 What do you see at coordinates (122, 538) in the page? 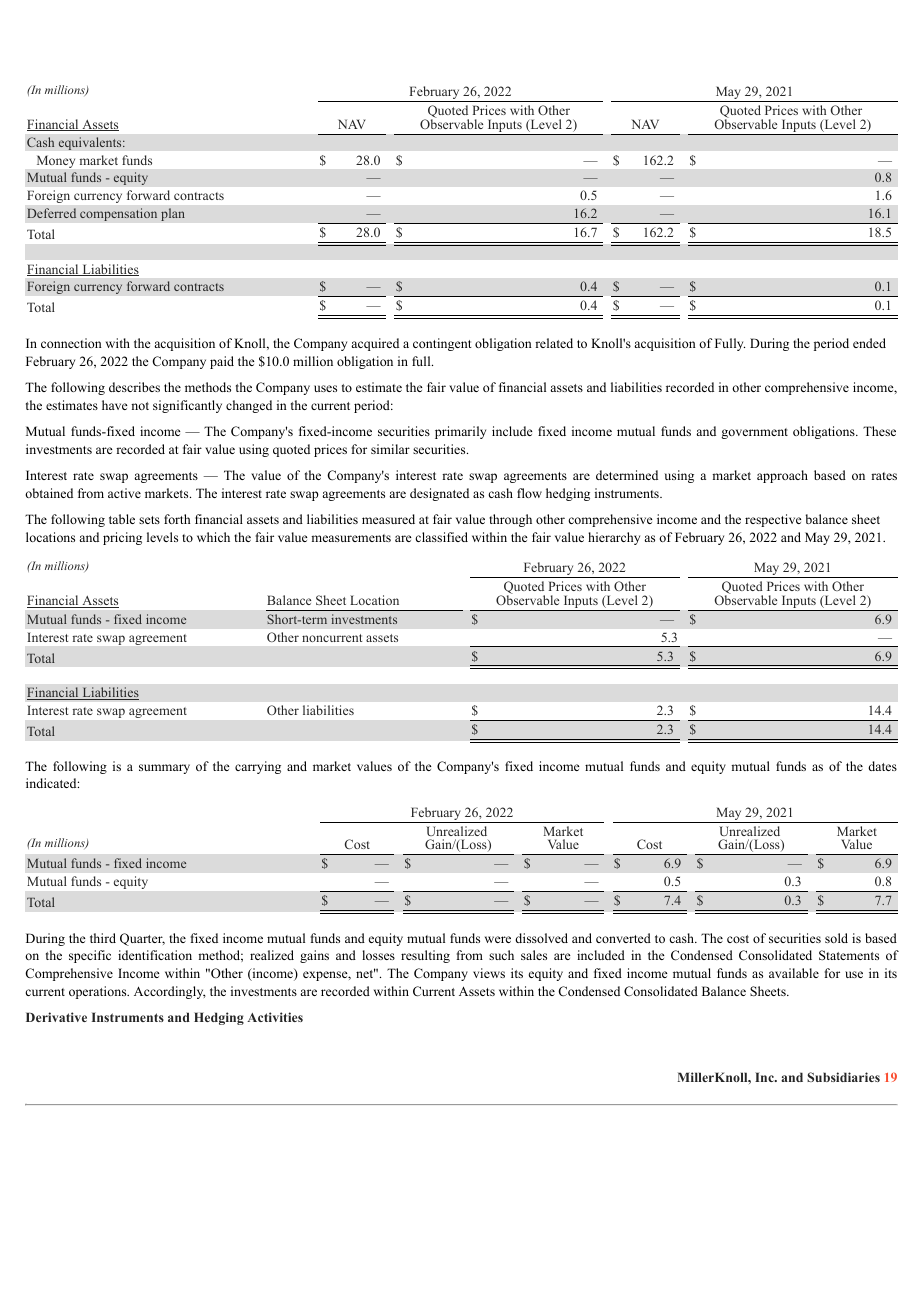
I see `pricing` at bounding box center [122, 538].
